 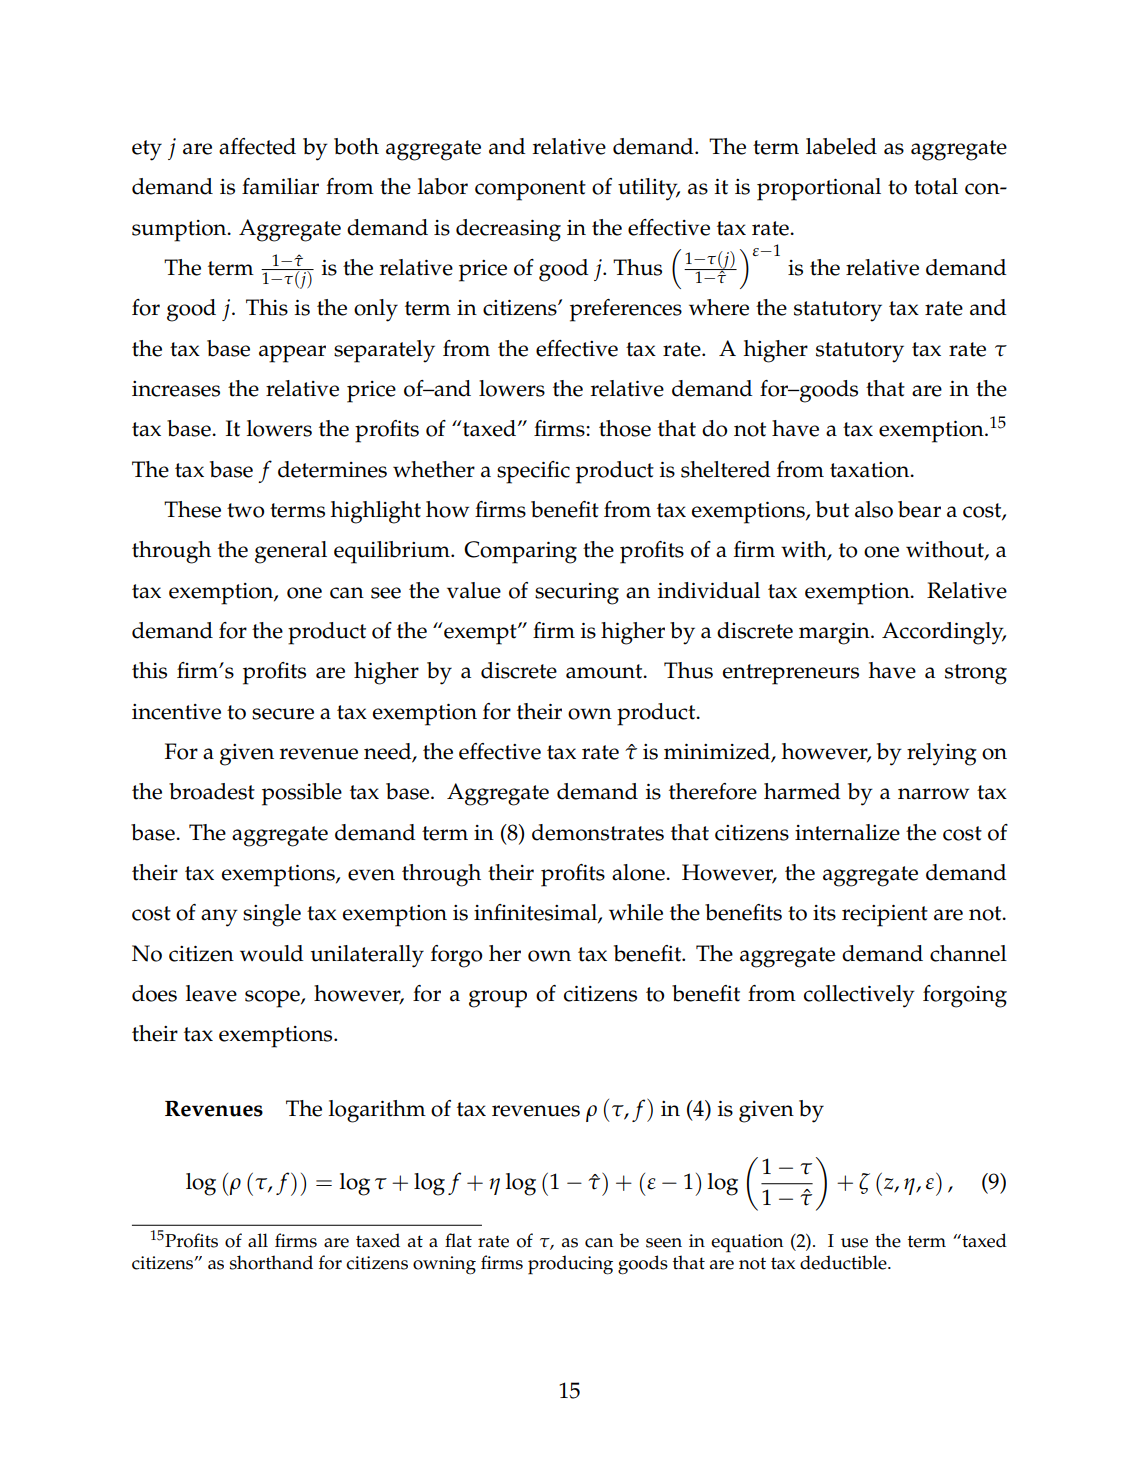 What do you see at coordinates (942, 754) in the image?
I see `relying` at bounding box center [942, 754].
